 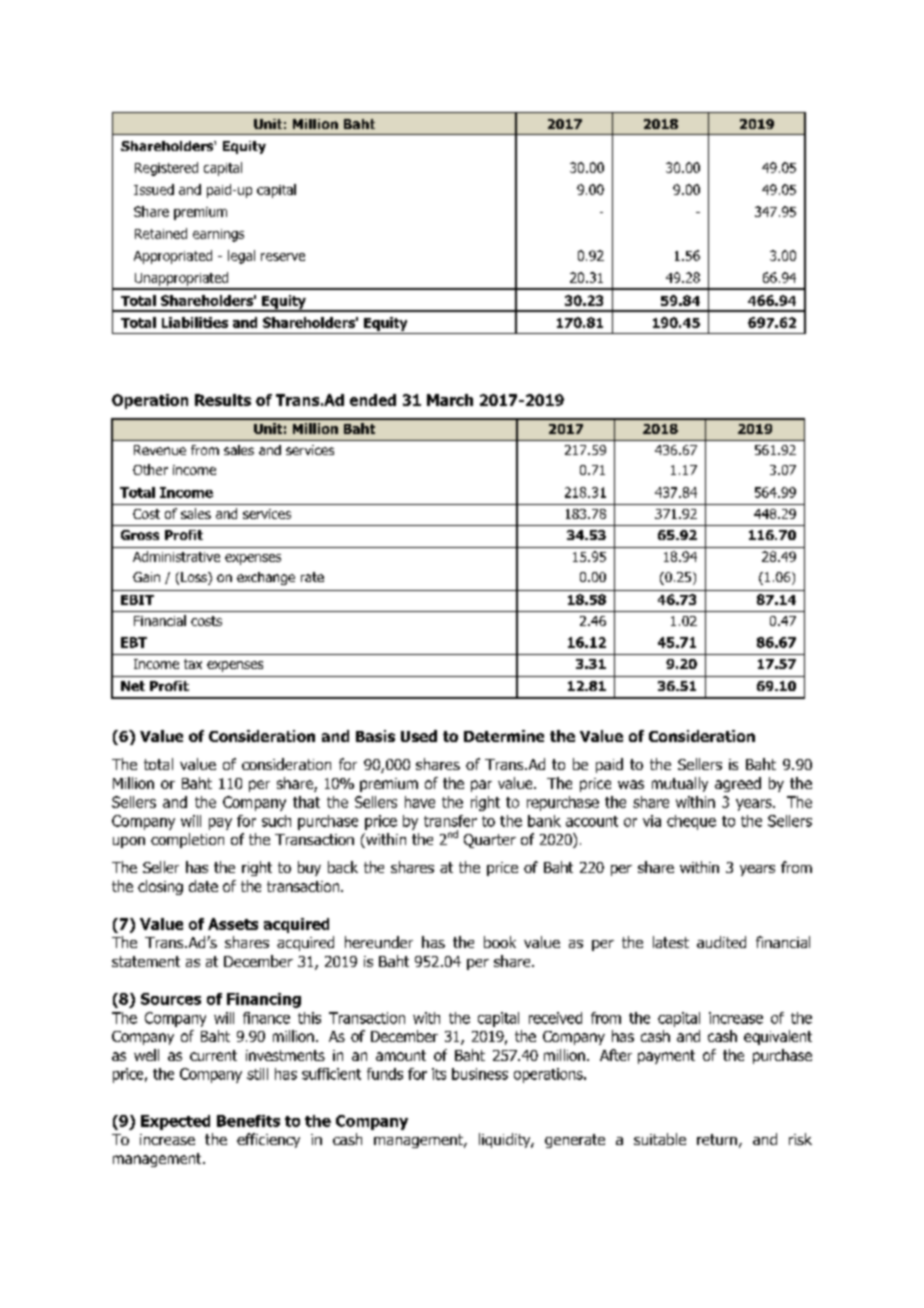 I want to click on business, so click(x=480, y=1074).
